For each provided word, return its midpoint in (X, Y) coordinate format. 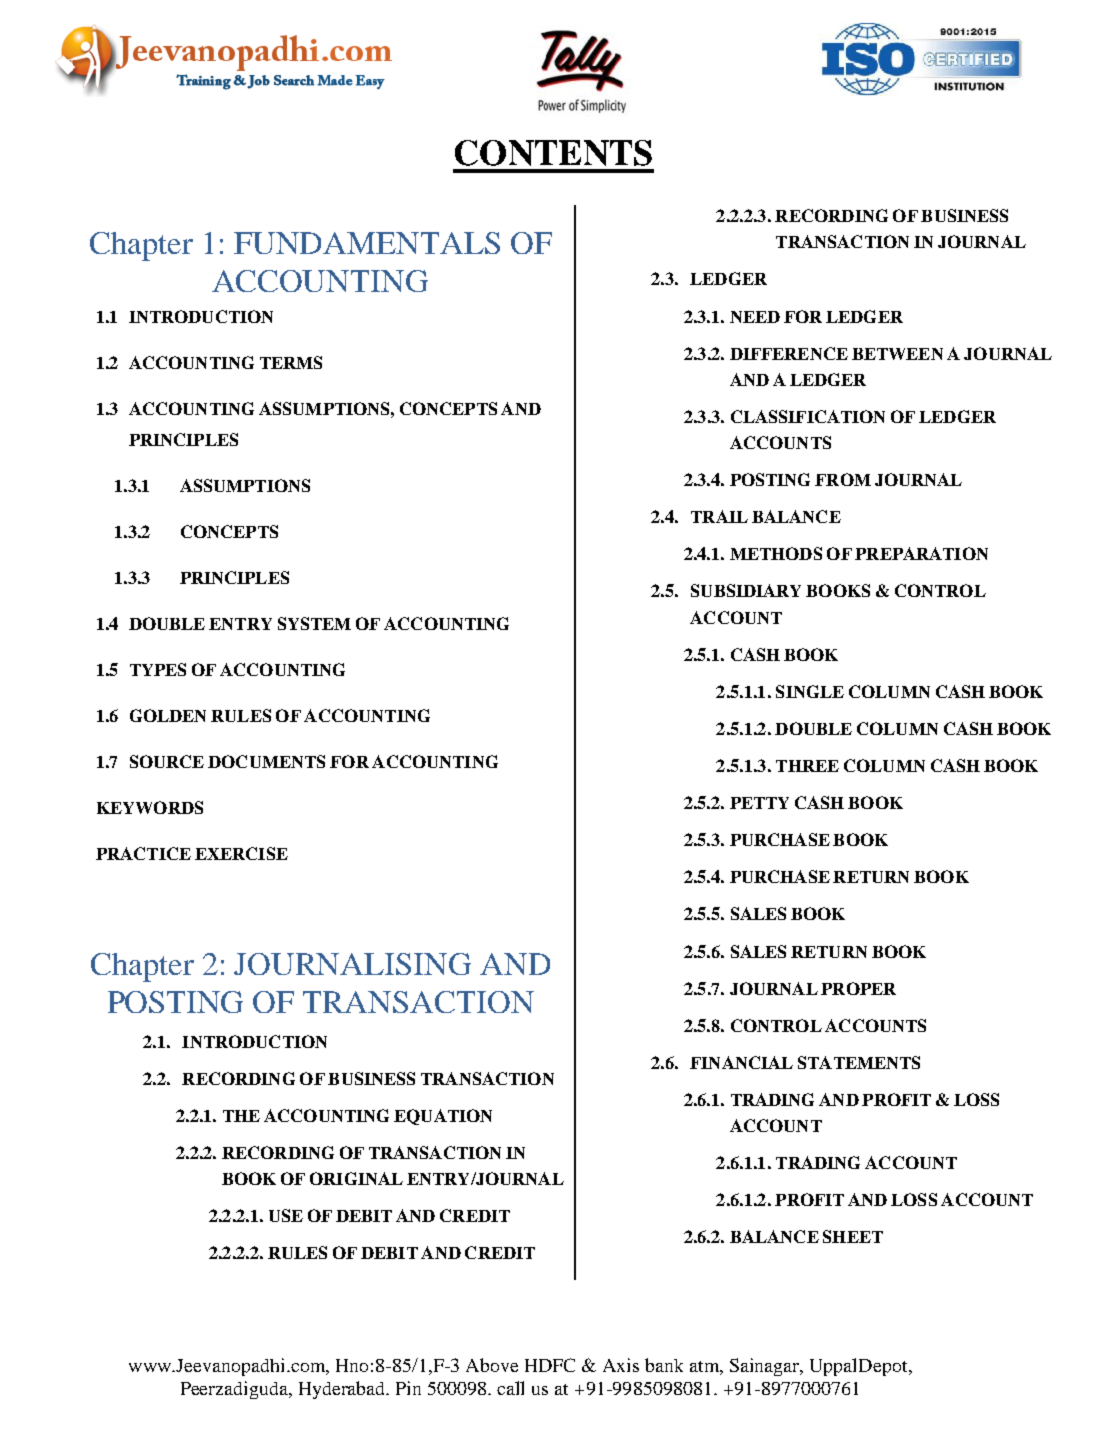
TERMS (291, 362)
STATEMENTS (859, 1062)
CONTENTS (553, 153)
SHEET (853, 1236)
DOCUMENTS (266, 761)
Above (492, 1365)
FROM (843, 479)
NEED (755, 317)
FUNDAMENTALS (367, 243)
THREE (807, 766)
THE (241, 1116)
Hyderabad (343, 1390)
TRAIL (719, 516)
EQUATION (443, 1117)
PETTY (759, 803)
